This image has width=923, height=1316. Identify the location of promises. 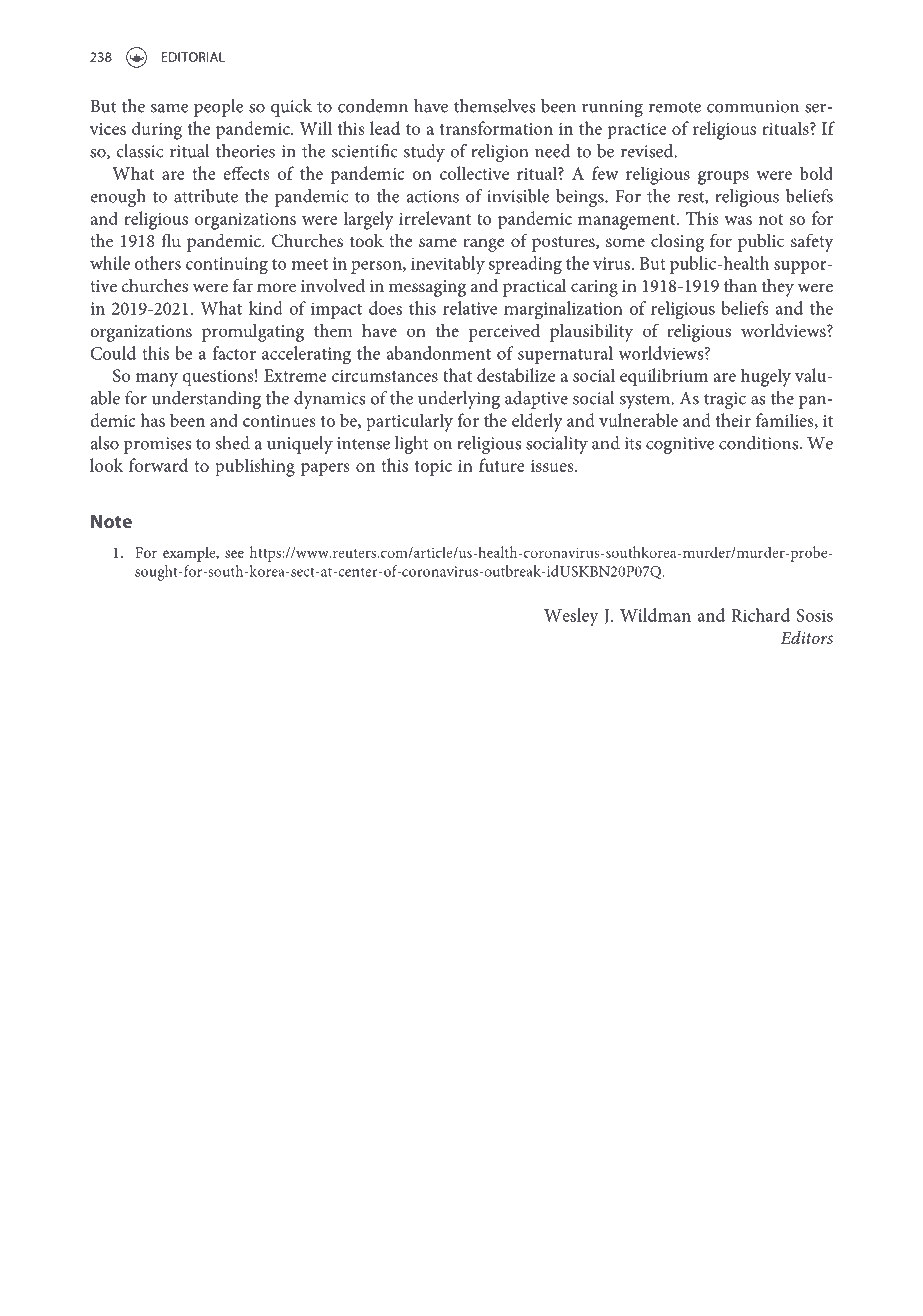
(157, 445).
